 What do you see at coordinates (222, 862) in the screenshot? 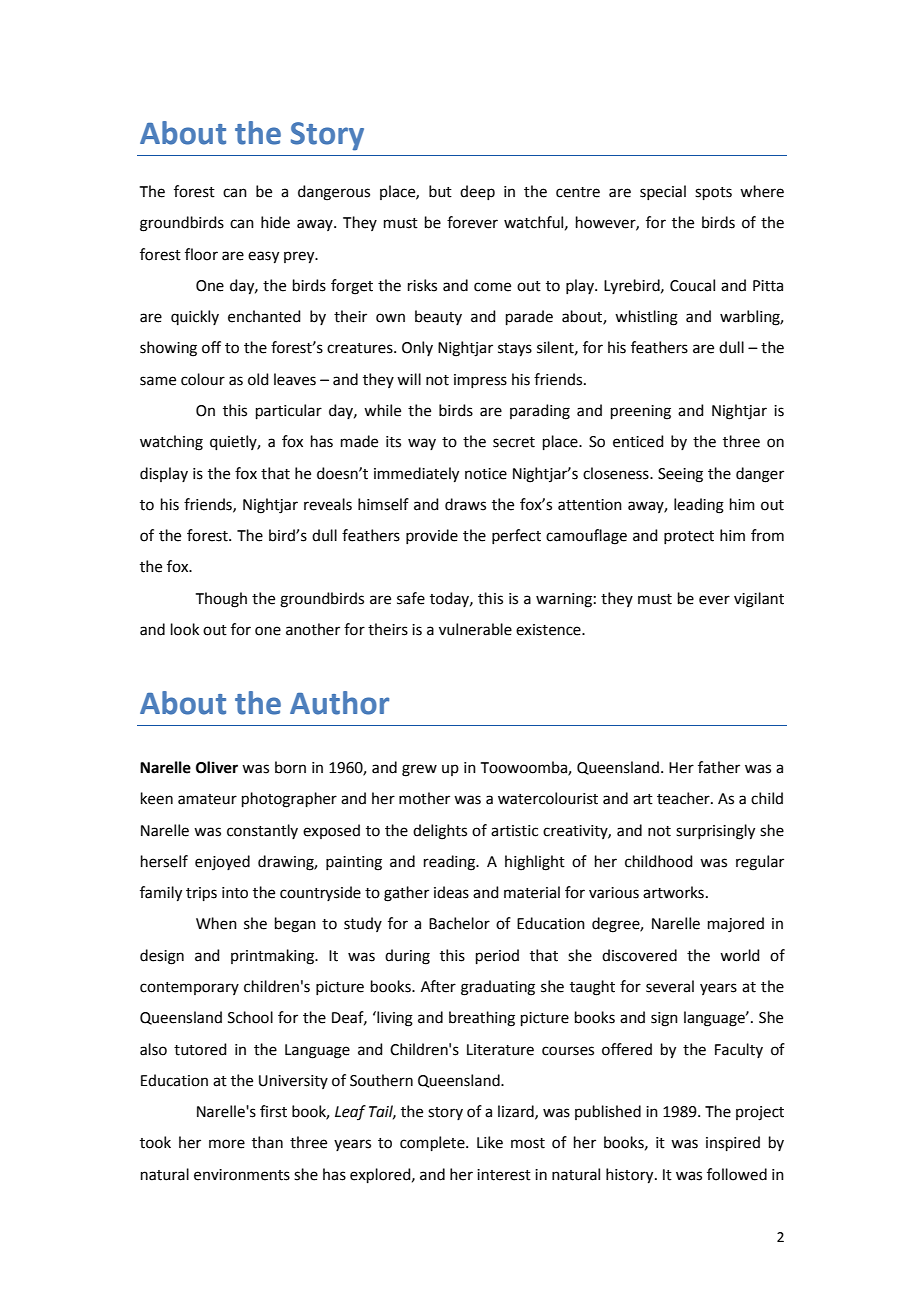
I see `enjoyed` at bounding box center [222, 862].
